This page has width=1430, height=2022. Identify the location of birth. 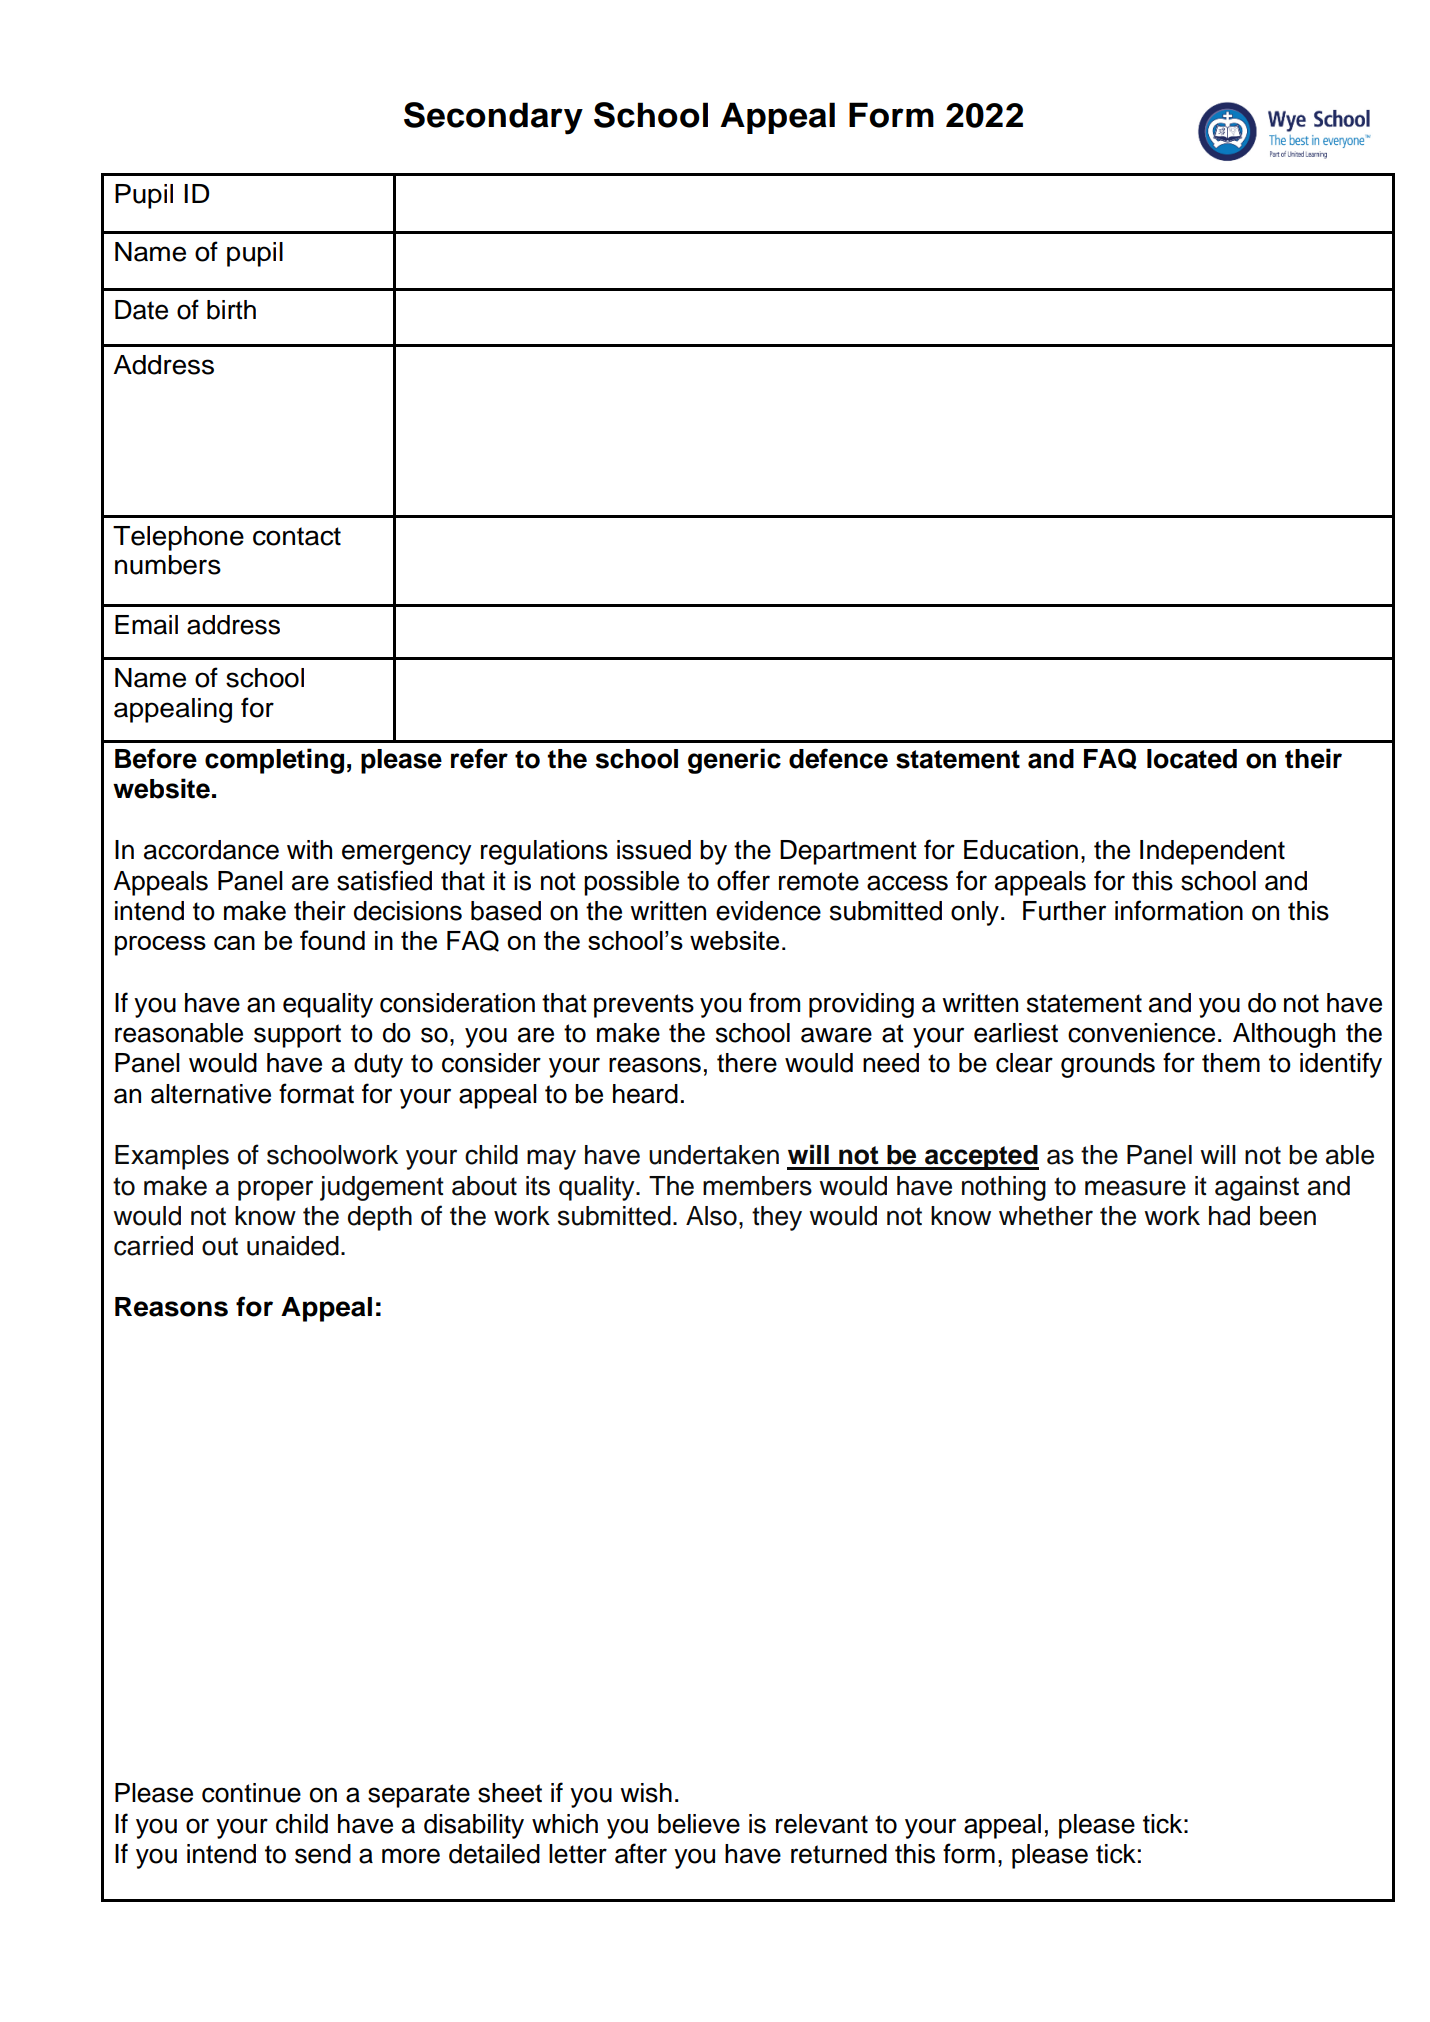
(231, 310).
